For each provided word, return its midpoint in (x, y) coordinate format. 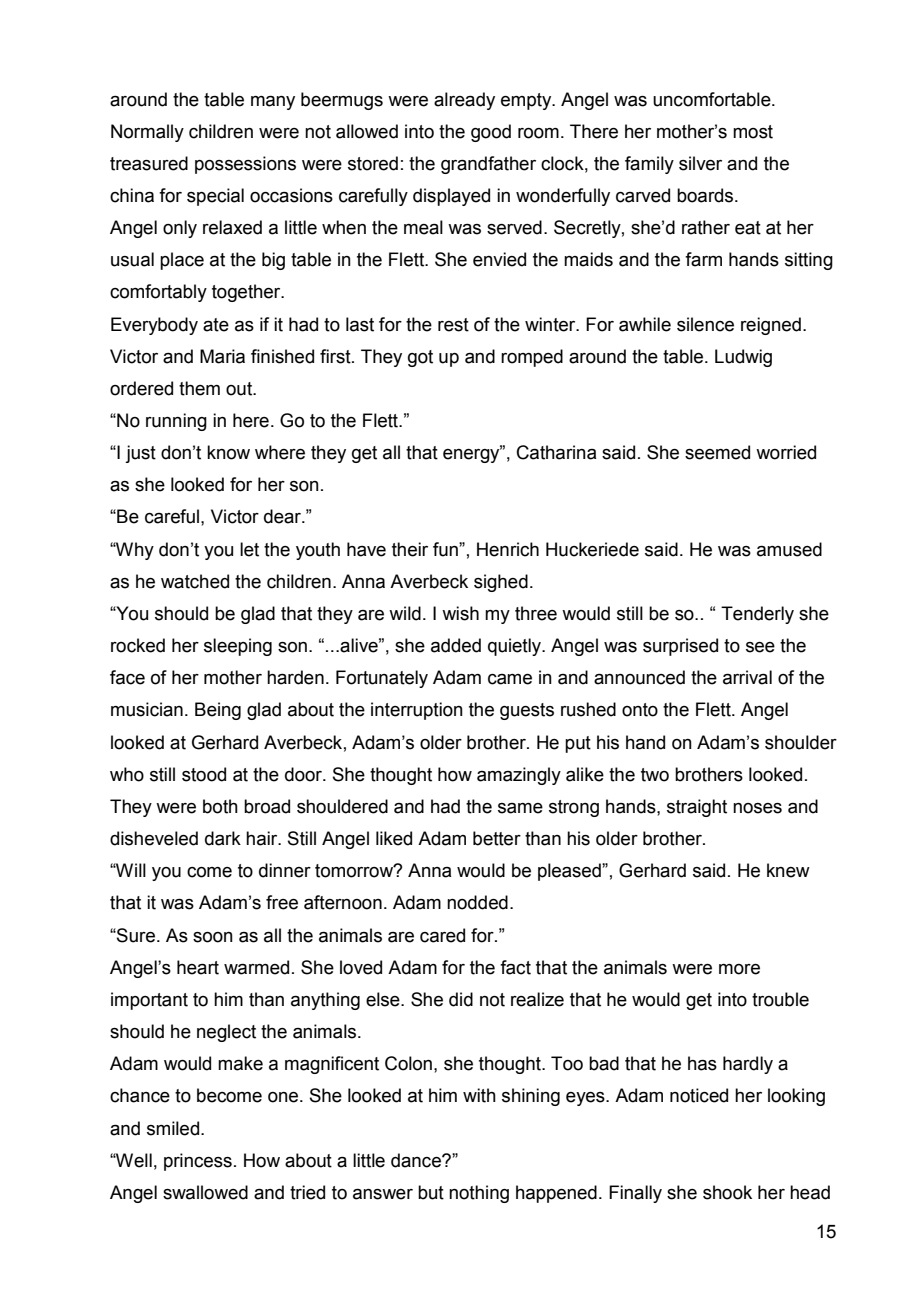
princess (198, 1162)
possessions (245, 165)
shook (727, 1192)
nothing (479, 1194)
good (491, 133)
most (753, 132)
